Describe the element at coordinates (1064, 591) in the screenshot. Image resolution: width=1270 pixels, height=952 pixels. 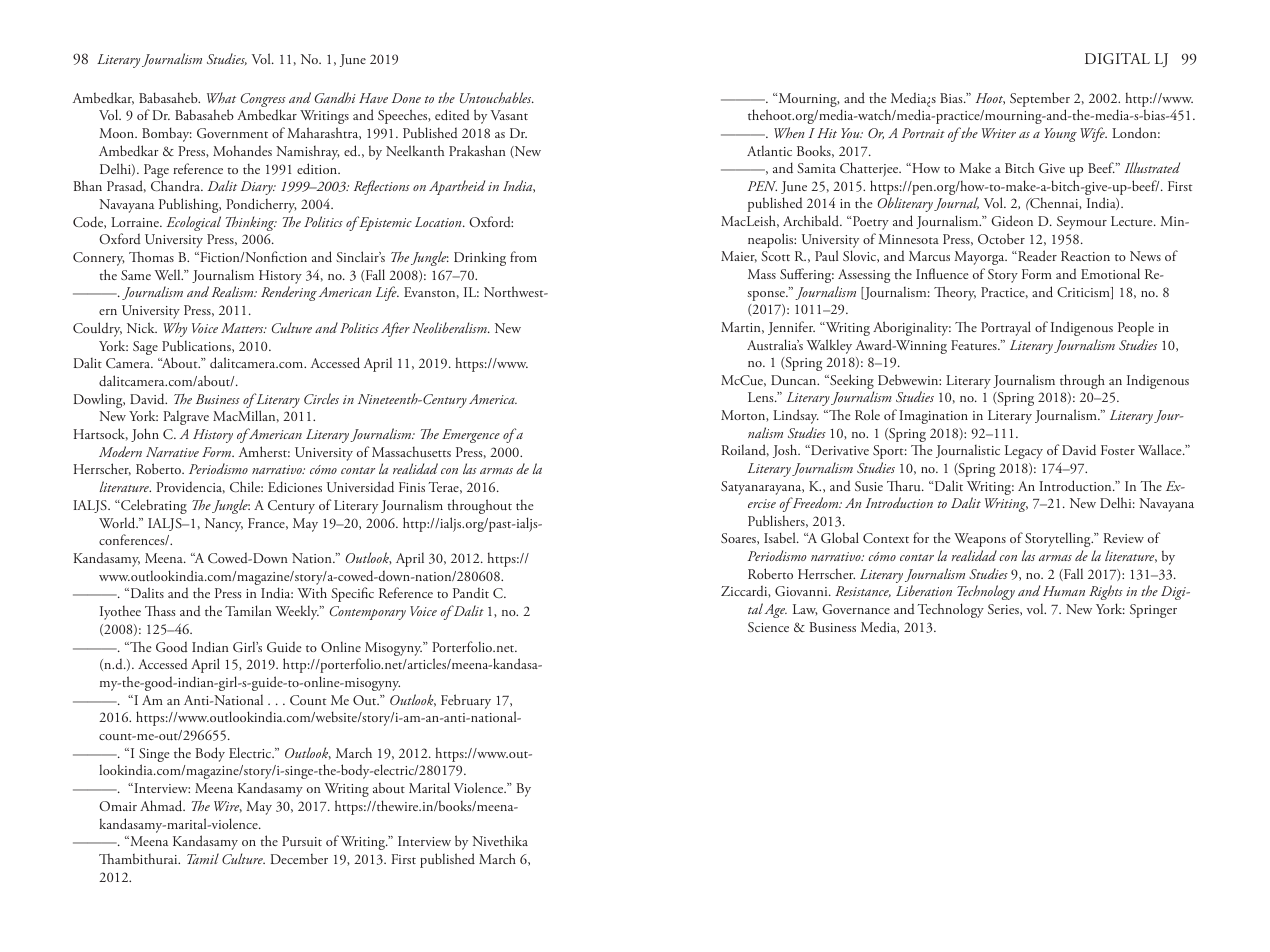
I see `Human` at that location.
